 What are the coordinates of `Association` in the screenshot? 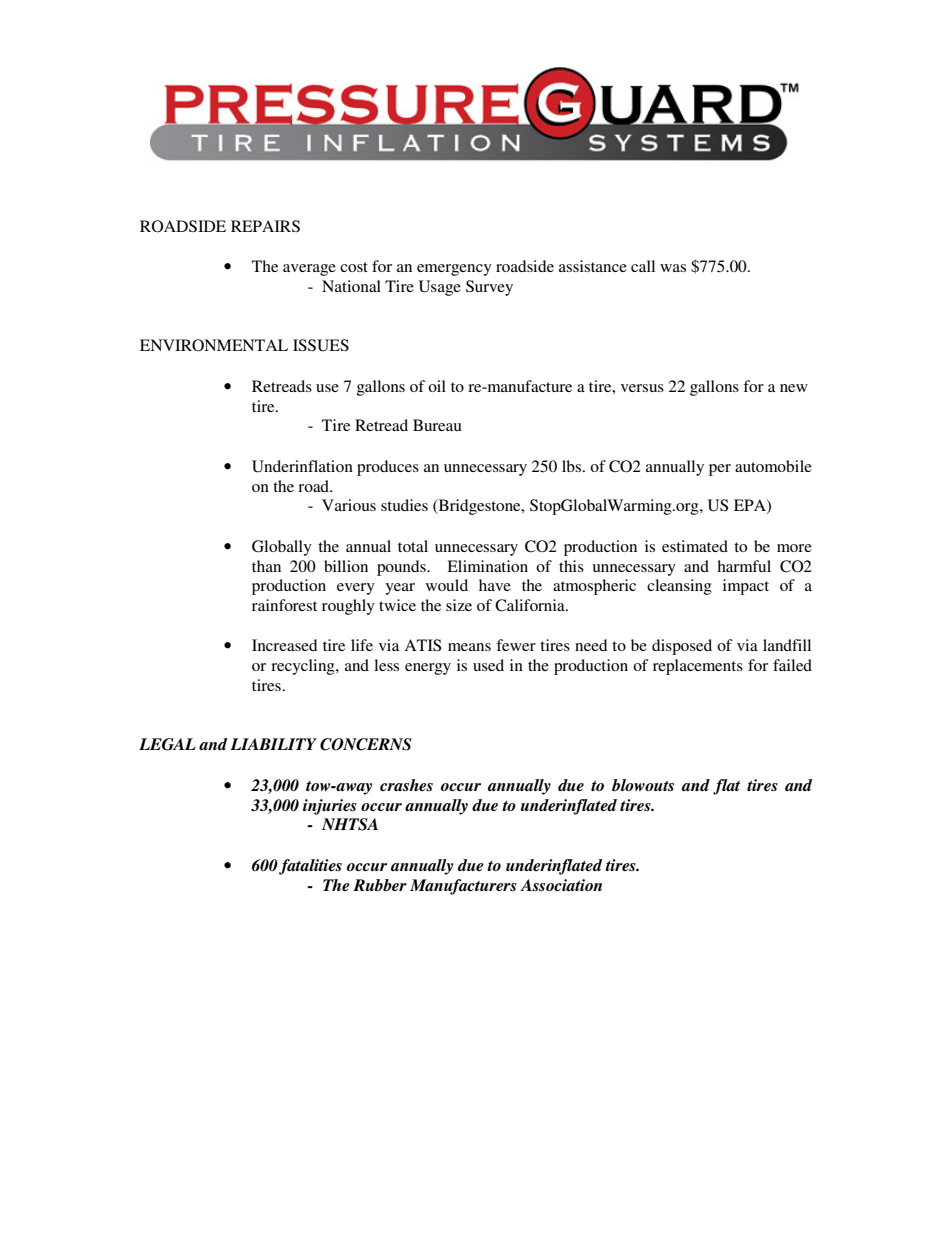 It's located at (561, 885).
